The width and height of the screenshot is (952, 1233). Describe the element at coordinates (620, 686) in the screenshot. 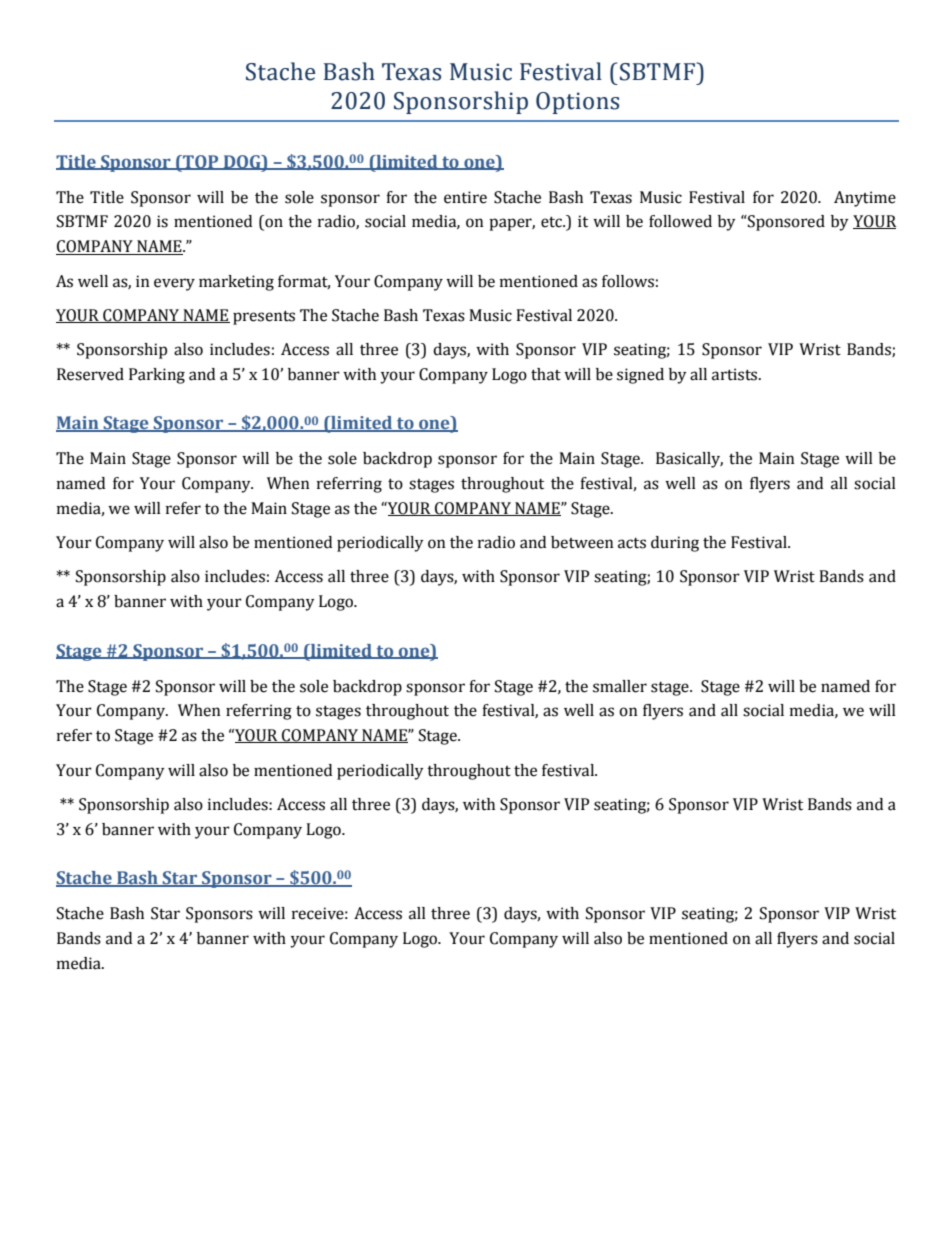

I see `smaller` at that location.
